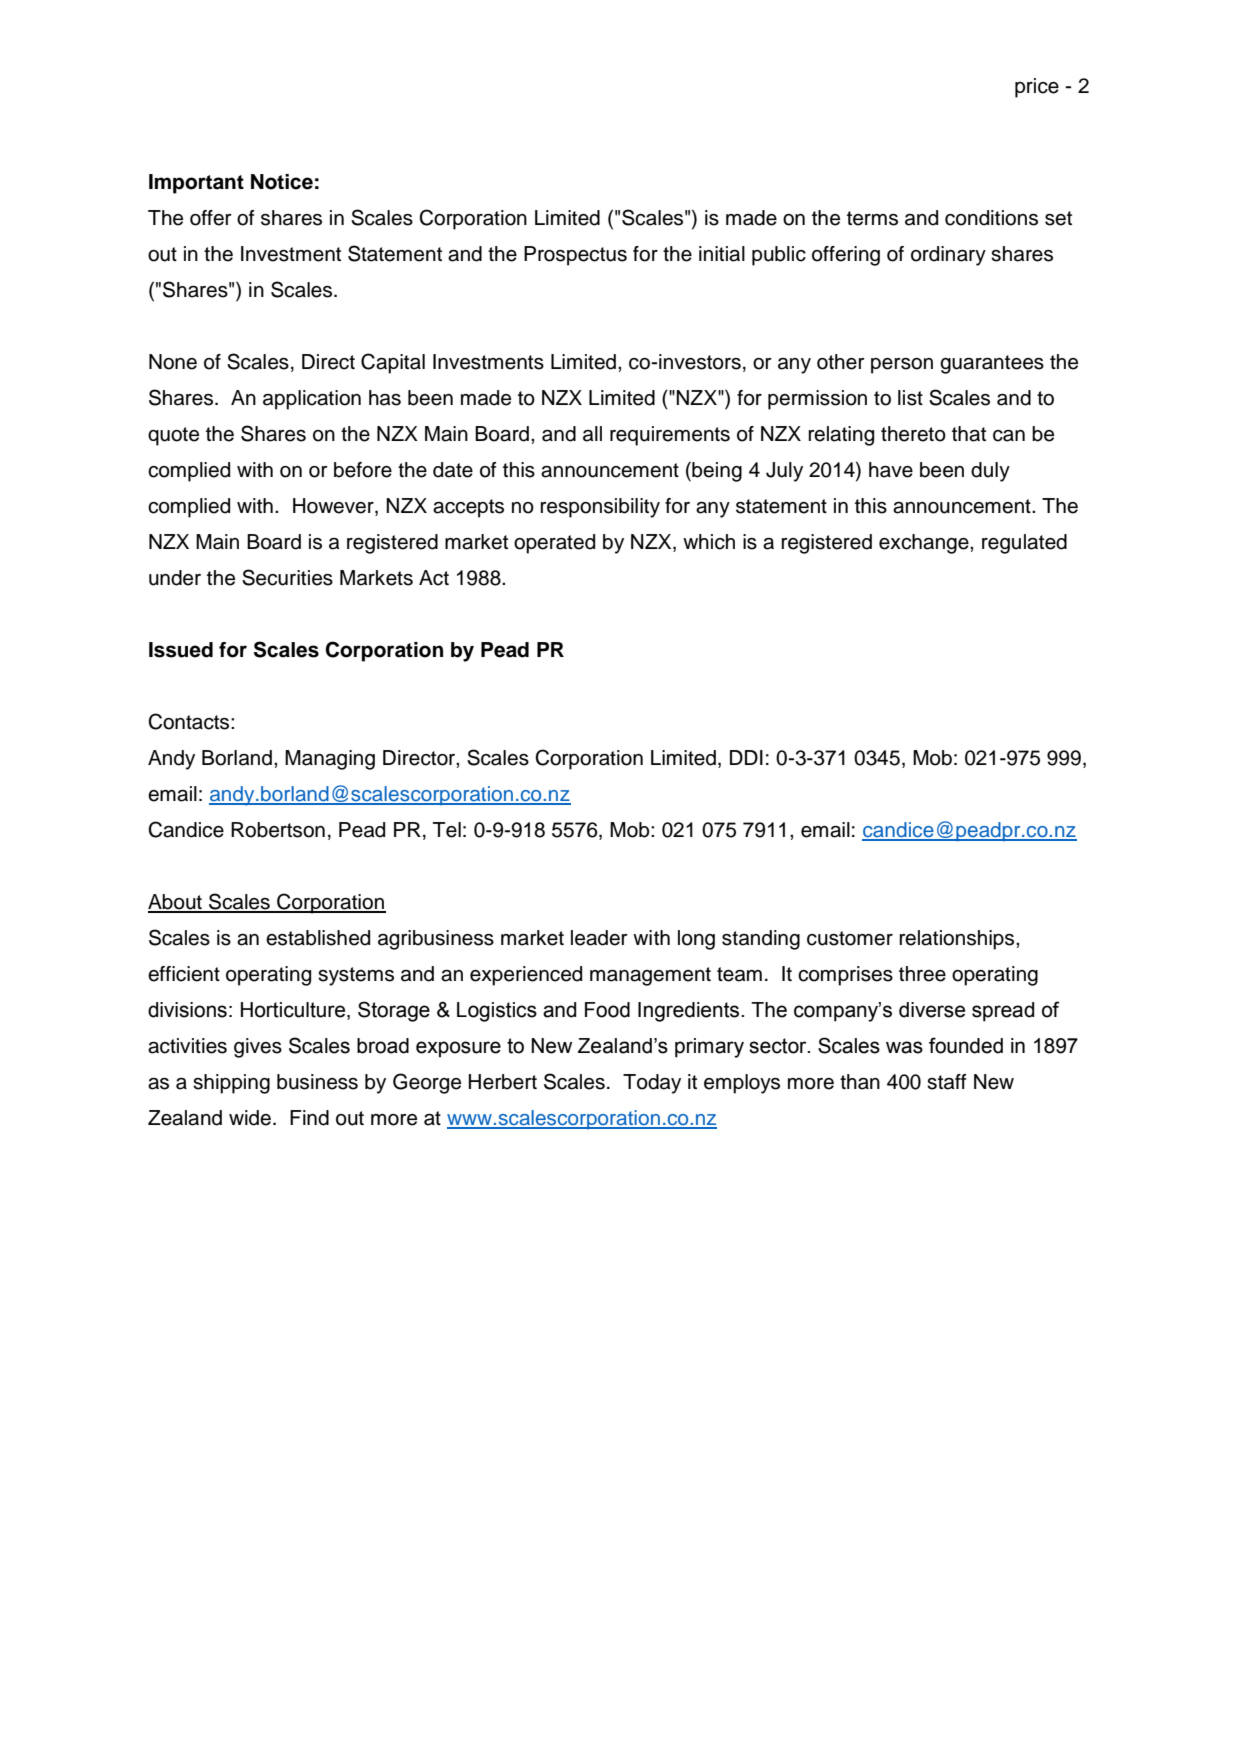 This screenshot has height=1756, width=1242. I want to click on Tel, so click(447, 830).
